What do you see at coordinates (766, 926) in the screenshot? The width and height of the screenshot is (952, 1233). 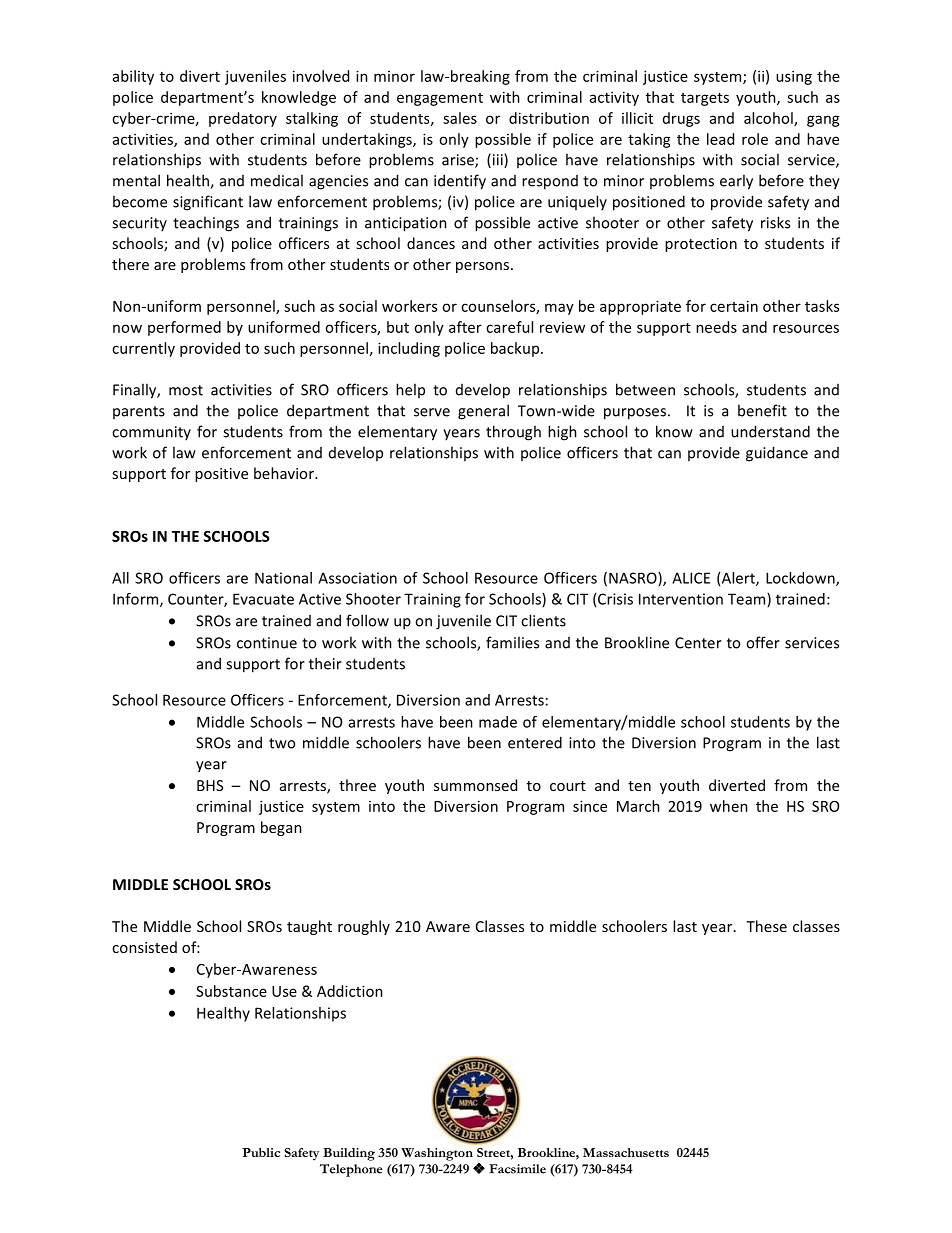 I see `These` at bounding box center [766, 926].
